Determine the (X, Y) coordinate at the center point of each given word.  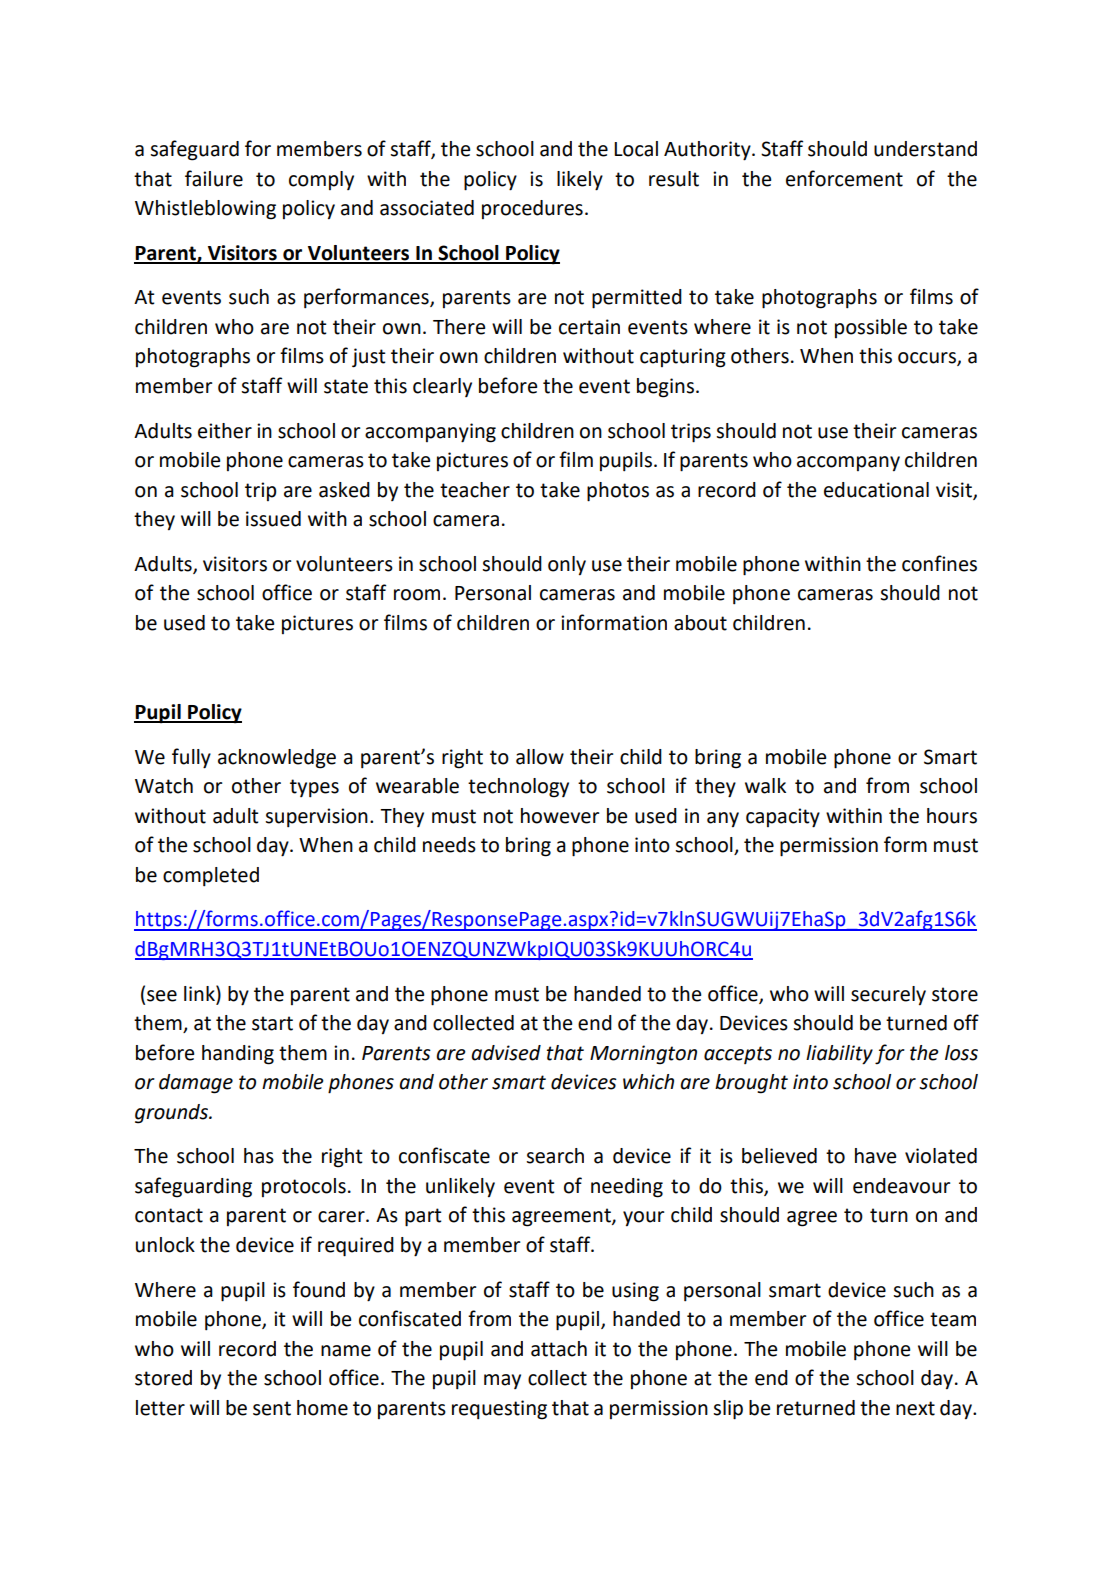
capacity (783, 818)
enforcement (844, 178)
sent (272, 1408)
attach (559, 1349)
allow (540, 757)
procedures (532, 209)
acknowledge (277, 759)
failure (214, 178)
